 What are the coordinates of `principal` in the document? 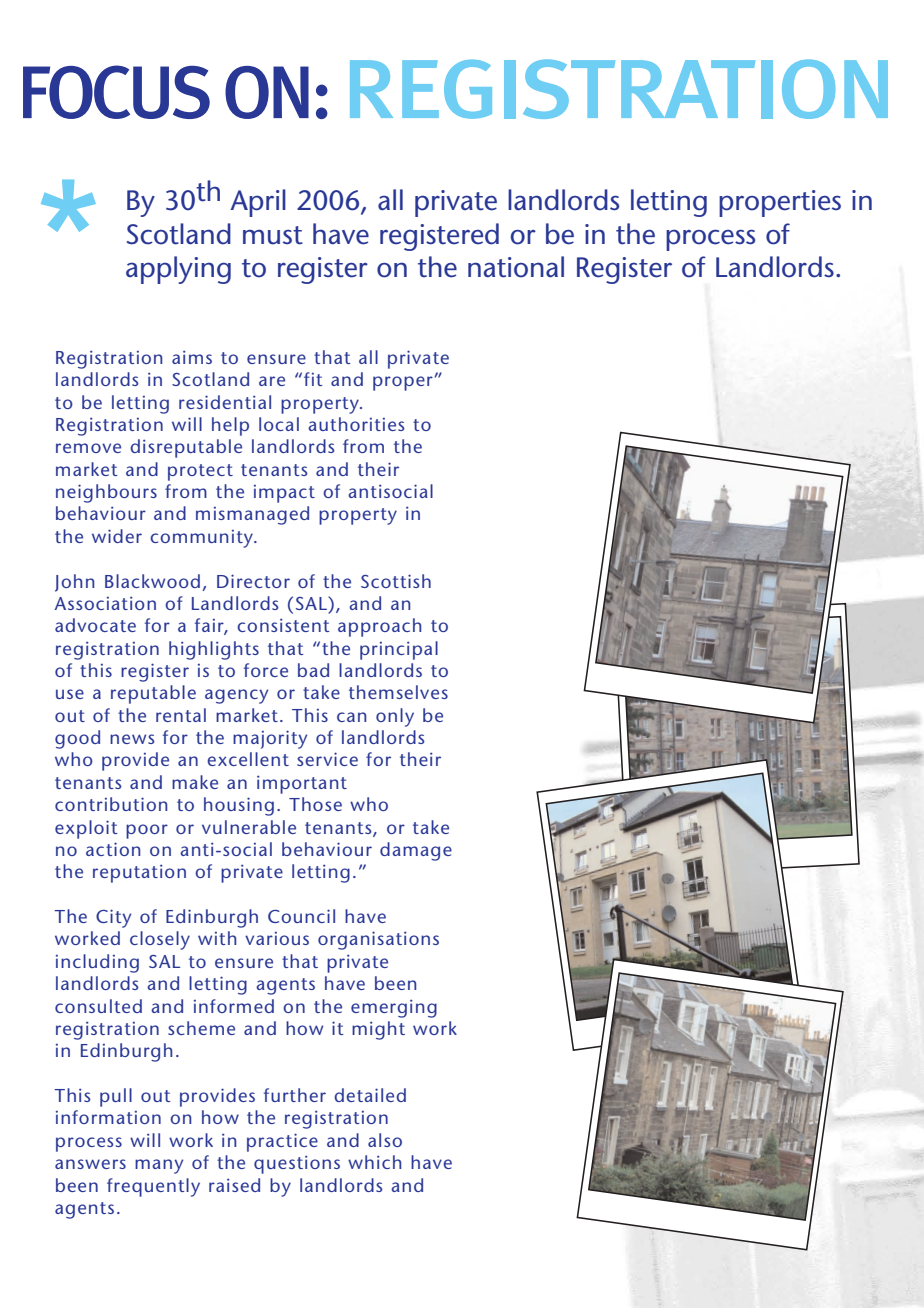 It's located at (399, 650).
